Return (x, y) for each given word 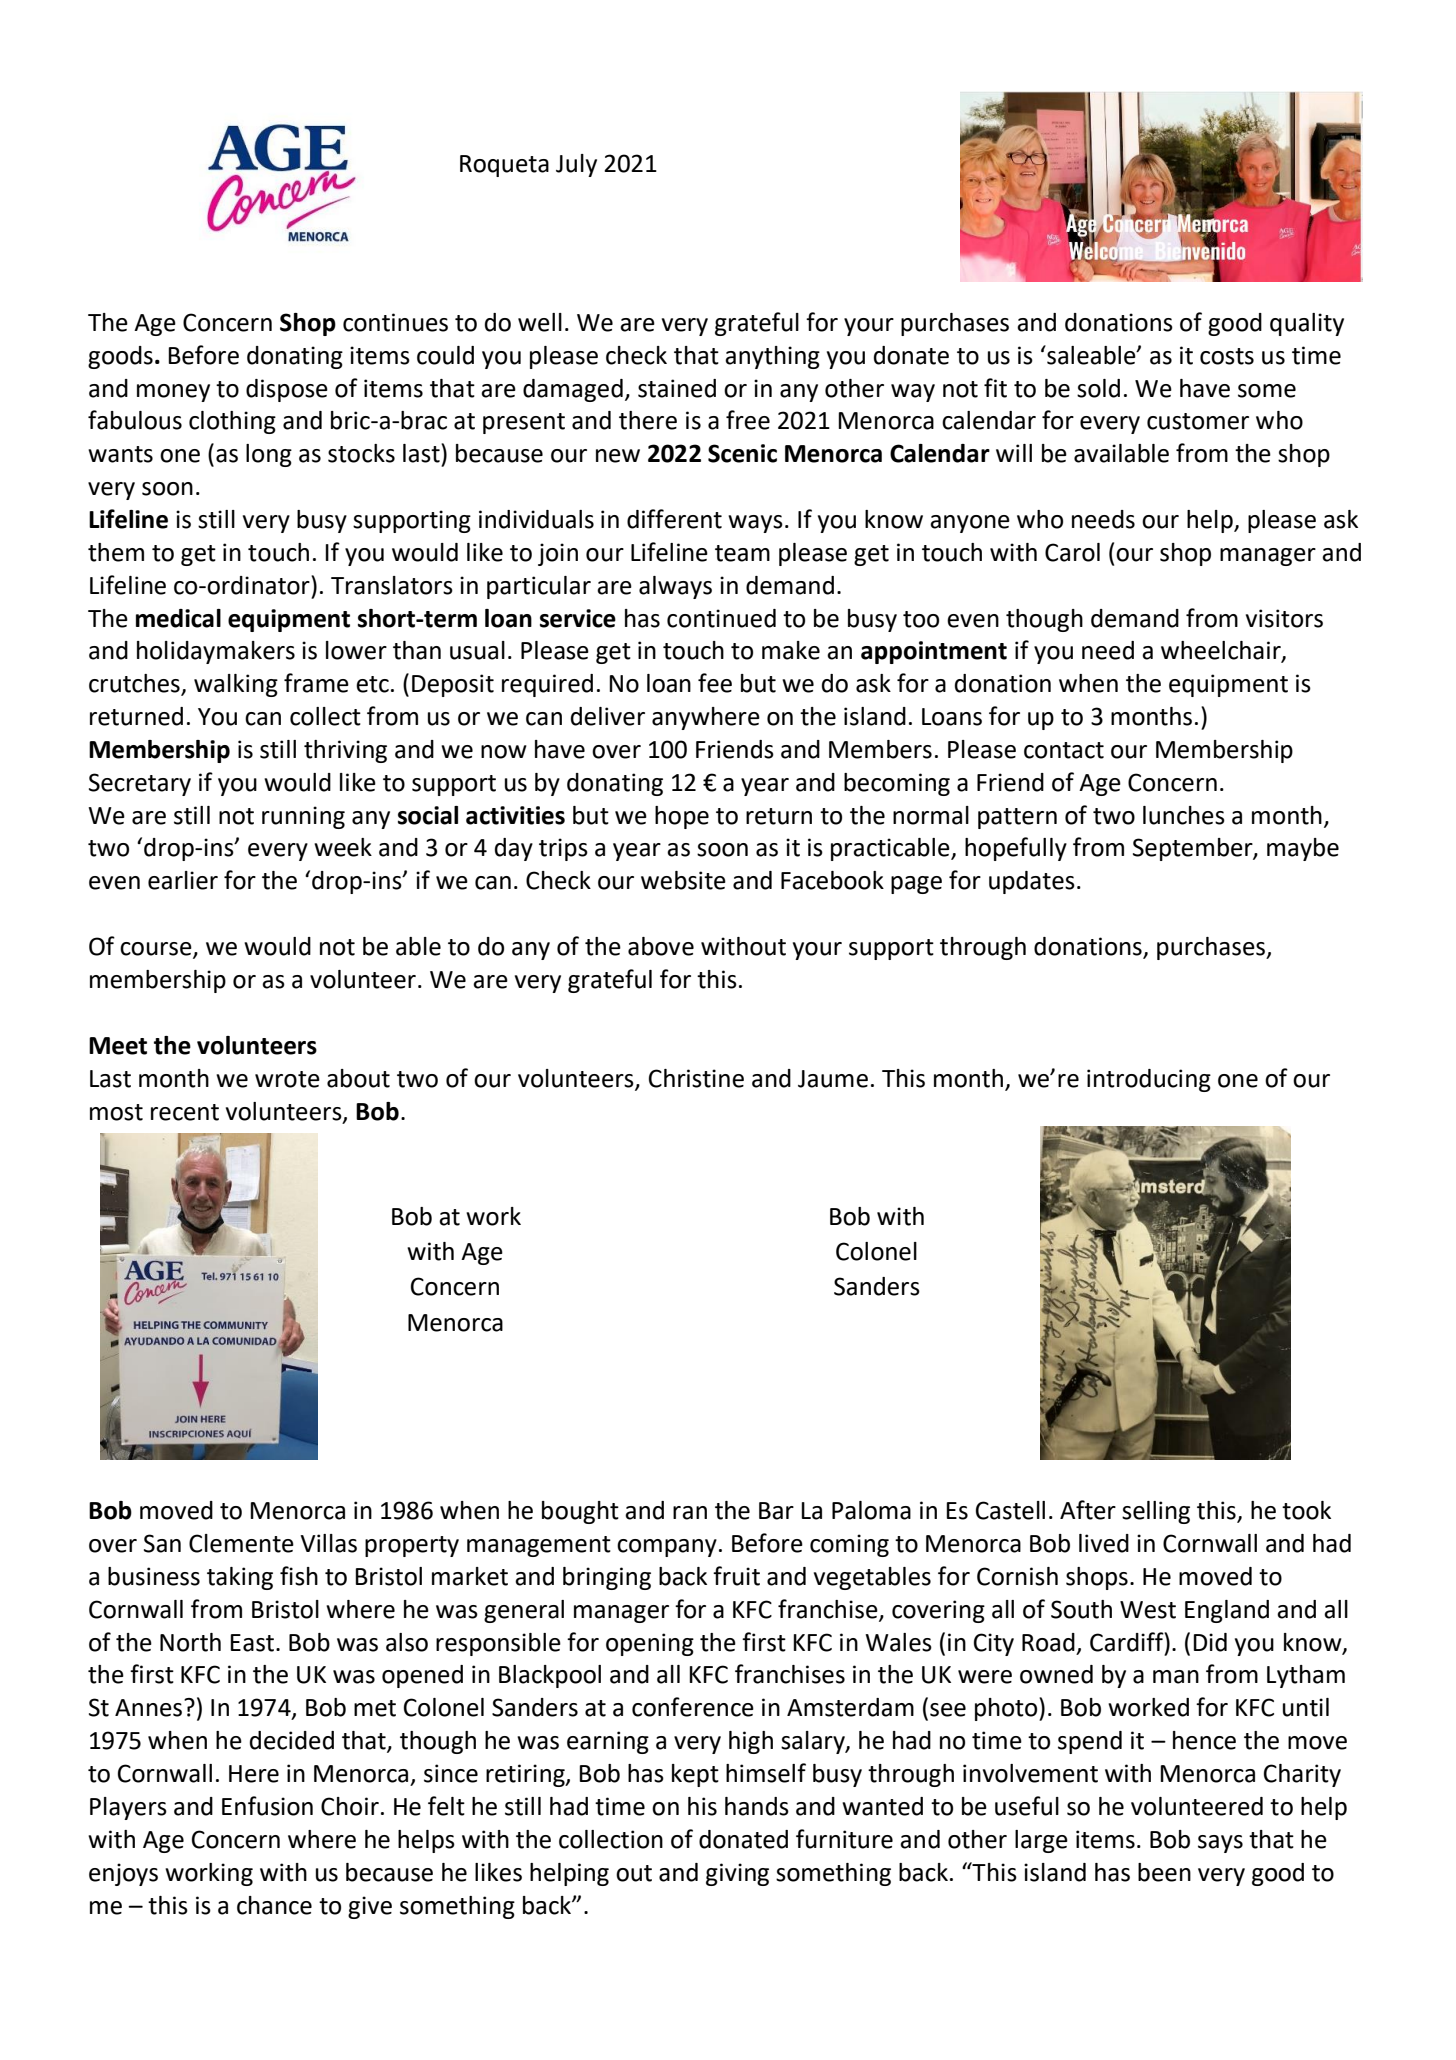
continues (395, 322)
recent (185, 1112)
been (1164, 1872)
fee (715, 683)
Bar (776, 1511)
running (303, 817)
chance (274, 1905)
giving (737, 1874)
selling (1156, 1512)
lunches (1184, 815)
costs (1227, 356)
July (576, 165)
